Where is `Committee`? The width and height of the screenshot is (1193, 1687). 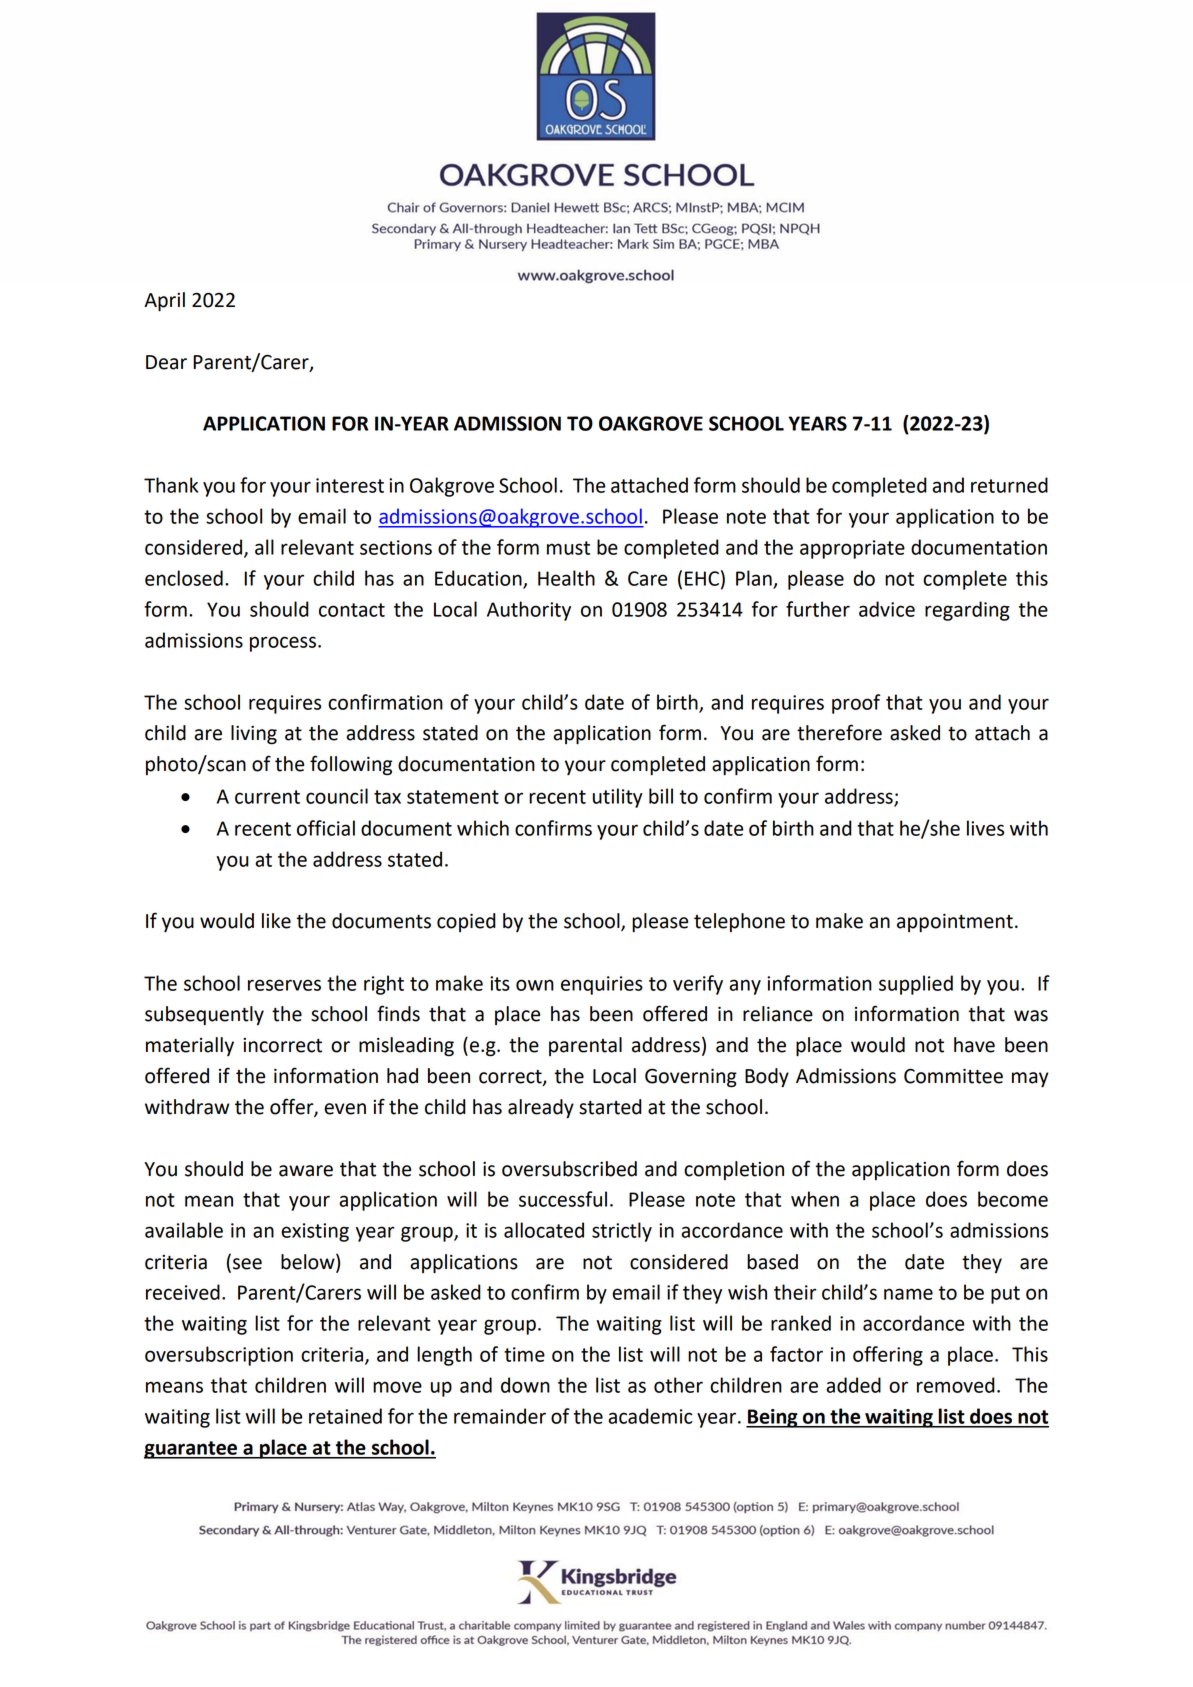 Committee is located at coordinates (953, 1076).
